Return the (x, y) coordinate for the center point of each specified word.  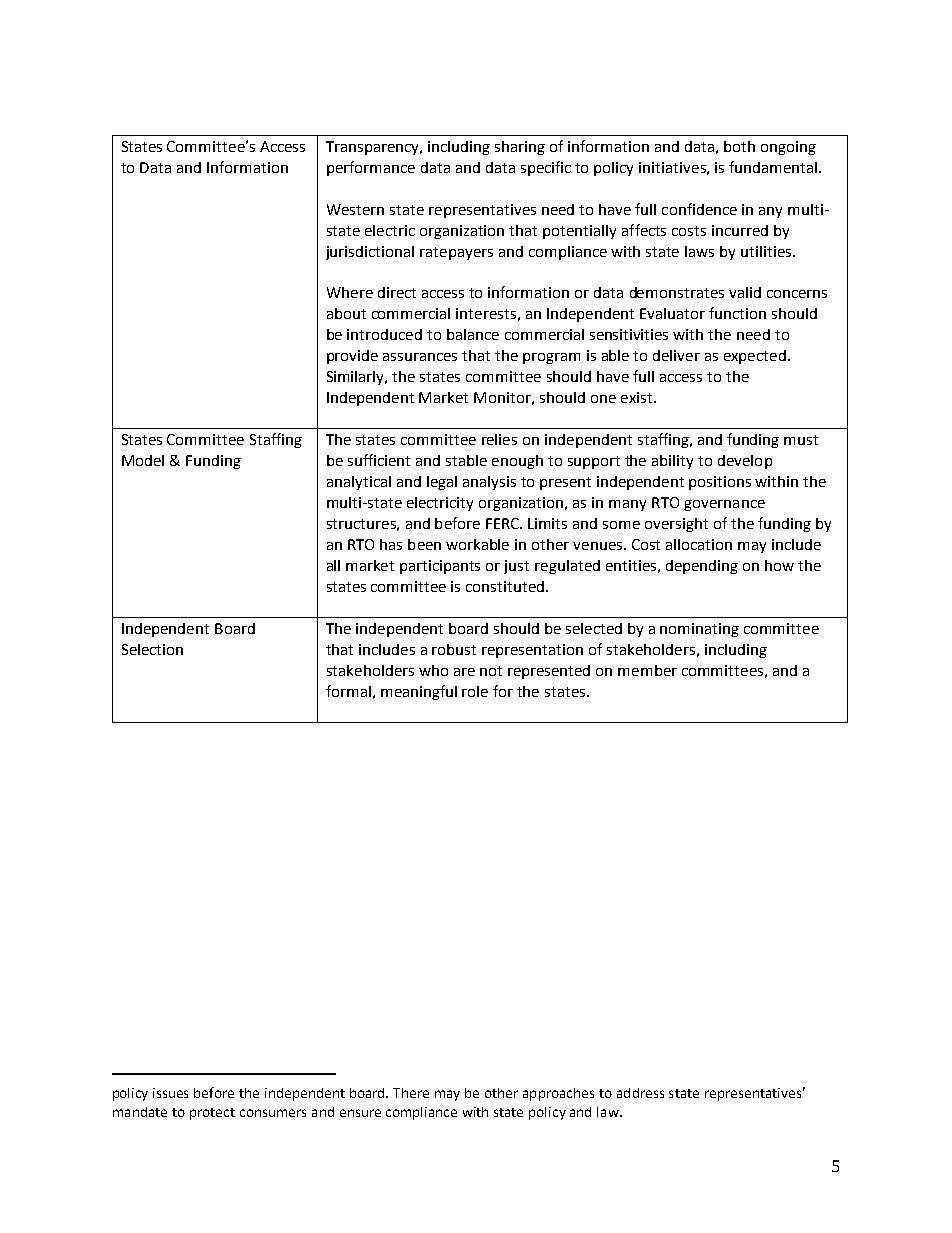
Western (355, 209)
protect (212, 1114)
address (640, 1093)
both (739, 146)
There (411, 1093)
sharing (520, 148)
